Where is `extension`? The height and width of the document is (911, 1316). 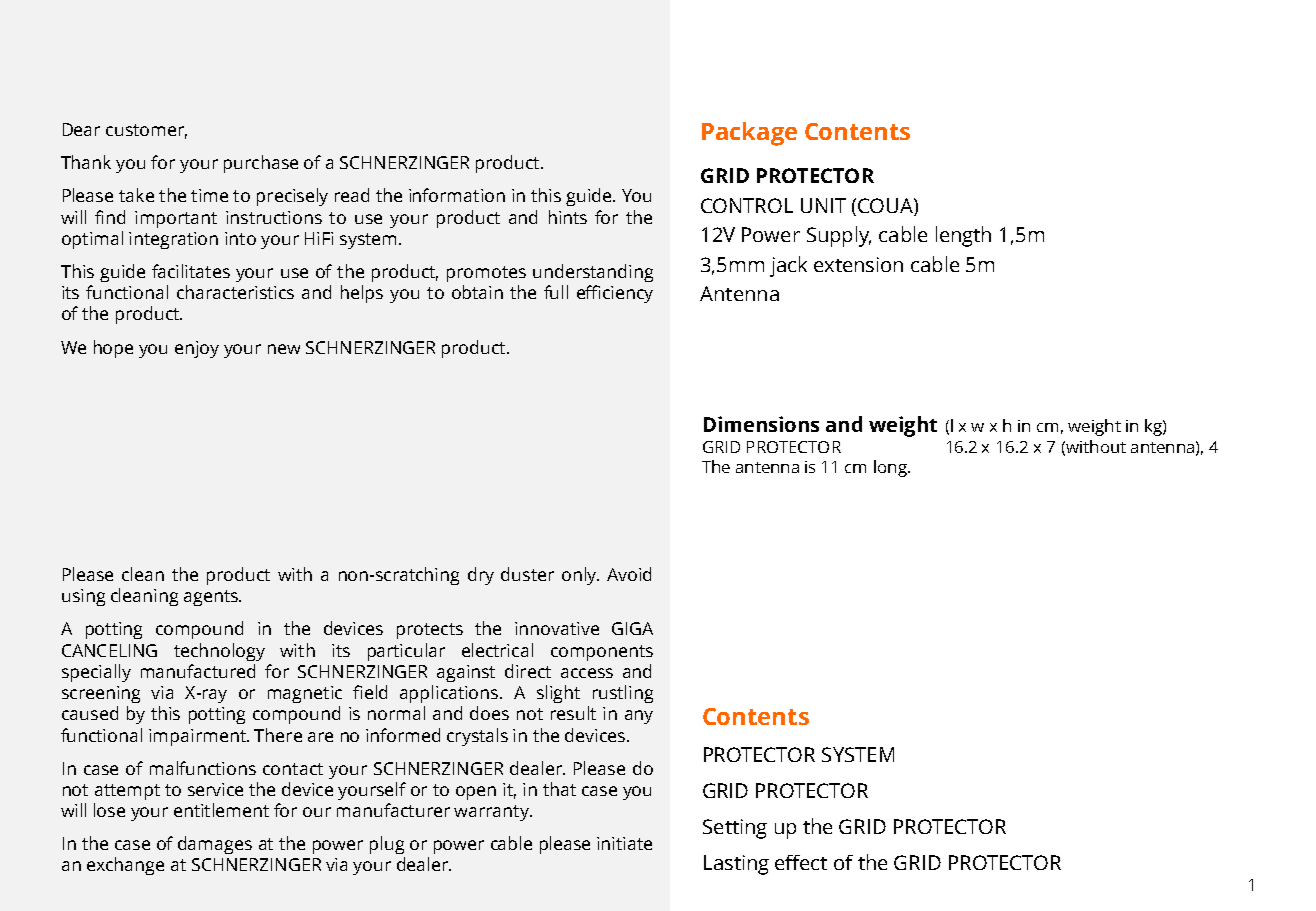
extension is located at coordinates (858, 264).
